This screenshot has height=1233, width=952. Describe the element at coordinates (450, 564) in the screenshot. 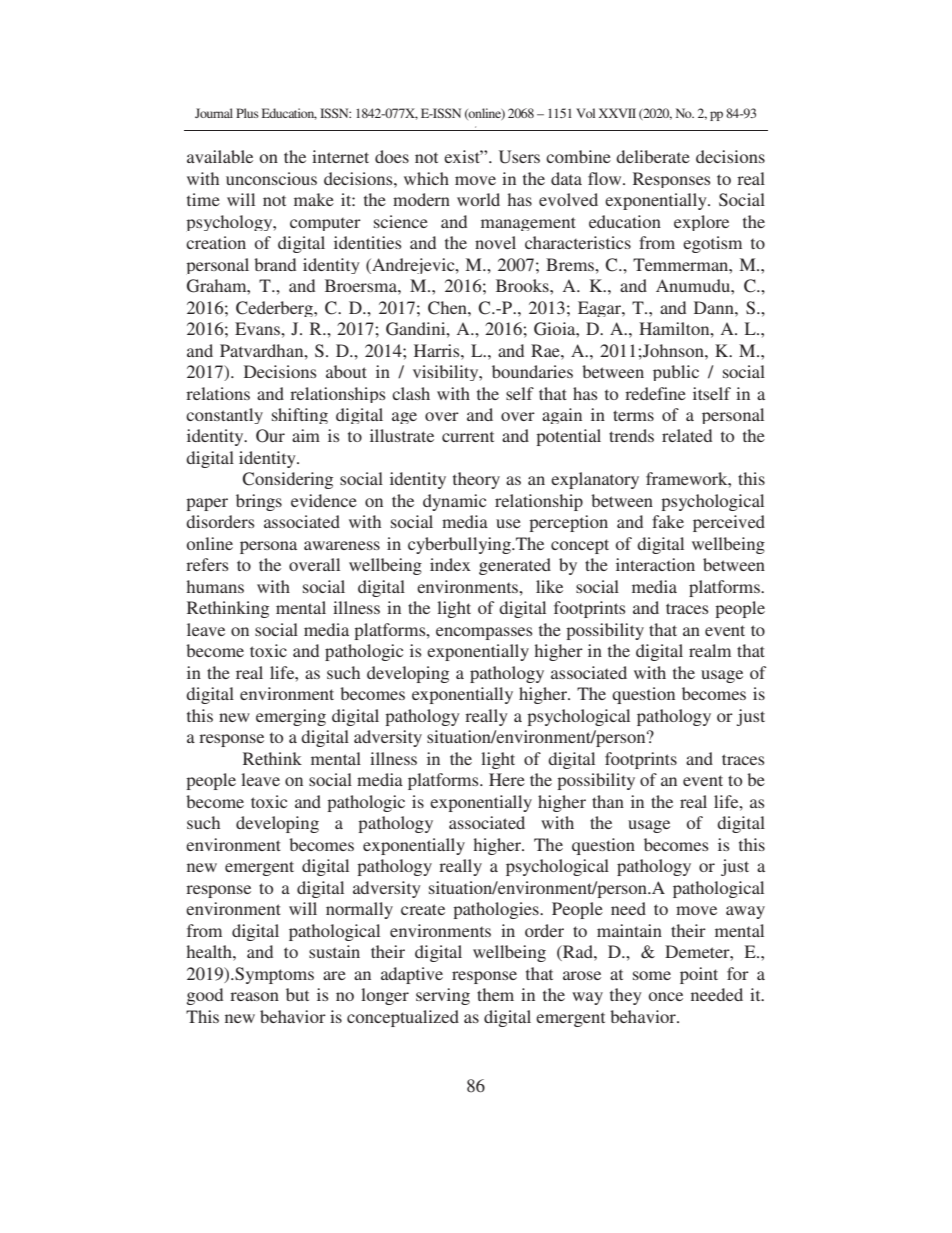

I see `index` at that location.
